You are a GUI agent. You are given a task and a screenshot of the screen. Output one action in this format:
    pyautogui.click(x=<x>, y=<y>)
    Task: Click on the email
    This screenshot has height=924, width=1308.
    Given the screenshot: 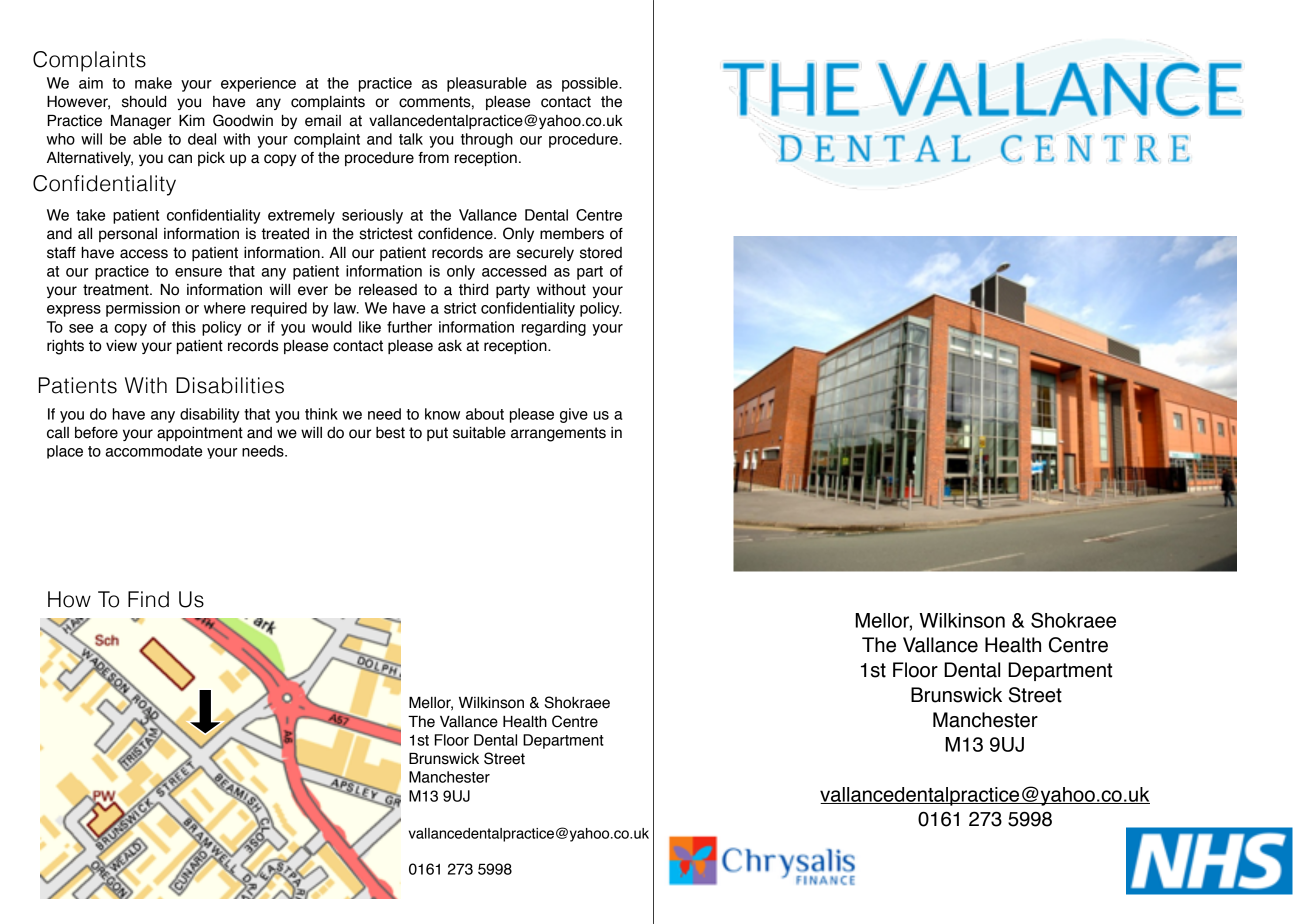 What is the action you would take?
    pyautogui.click(x=323, y=121)
